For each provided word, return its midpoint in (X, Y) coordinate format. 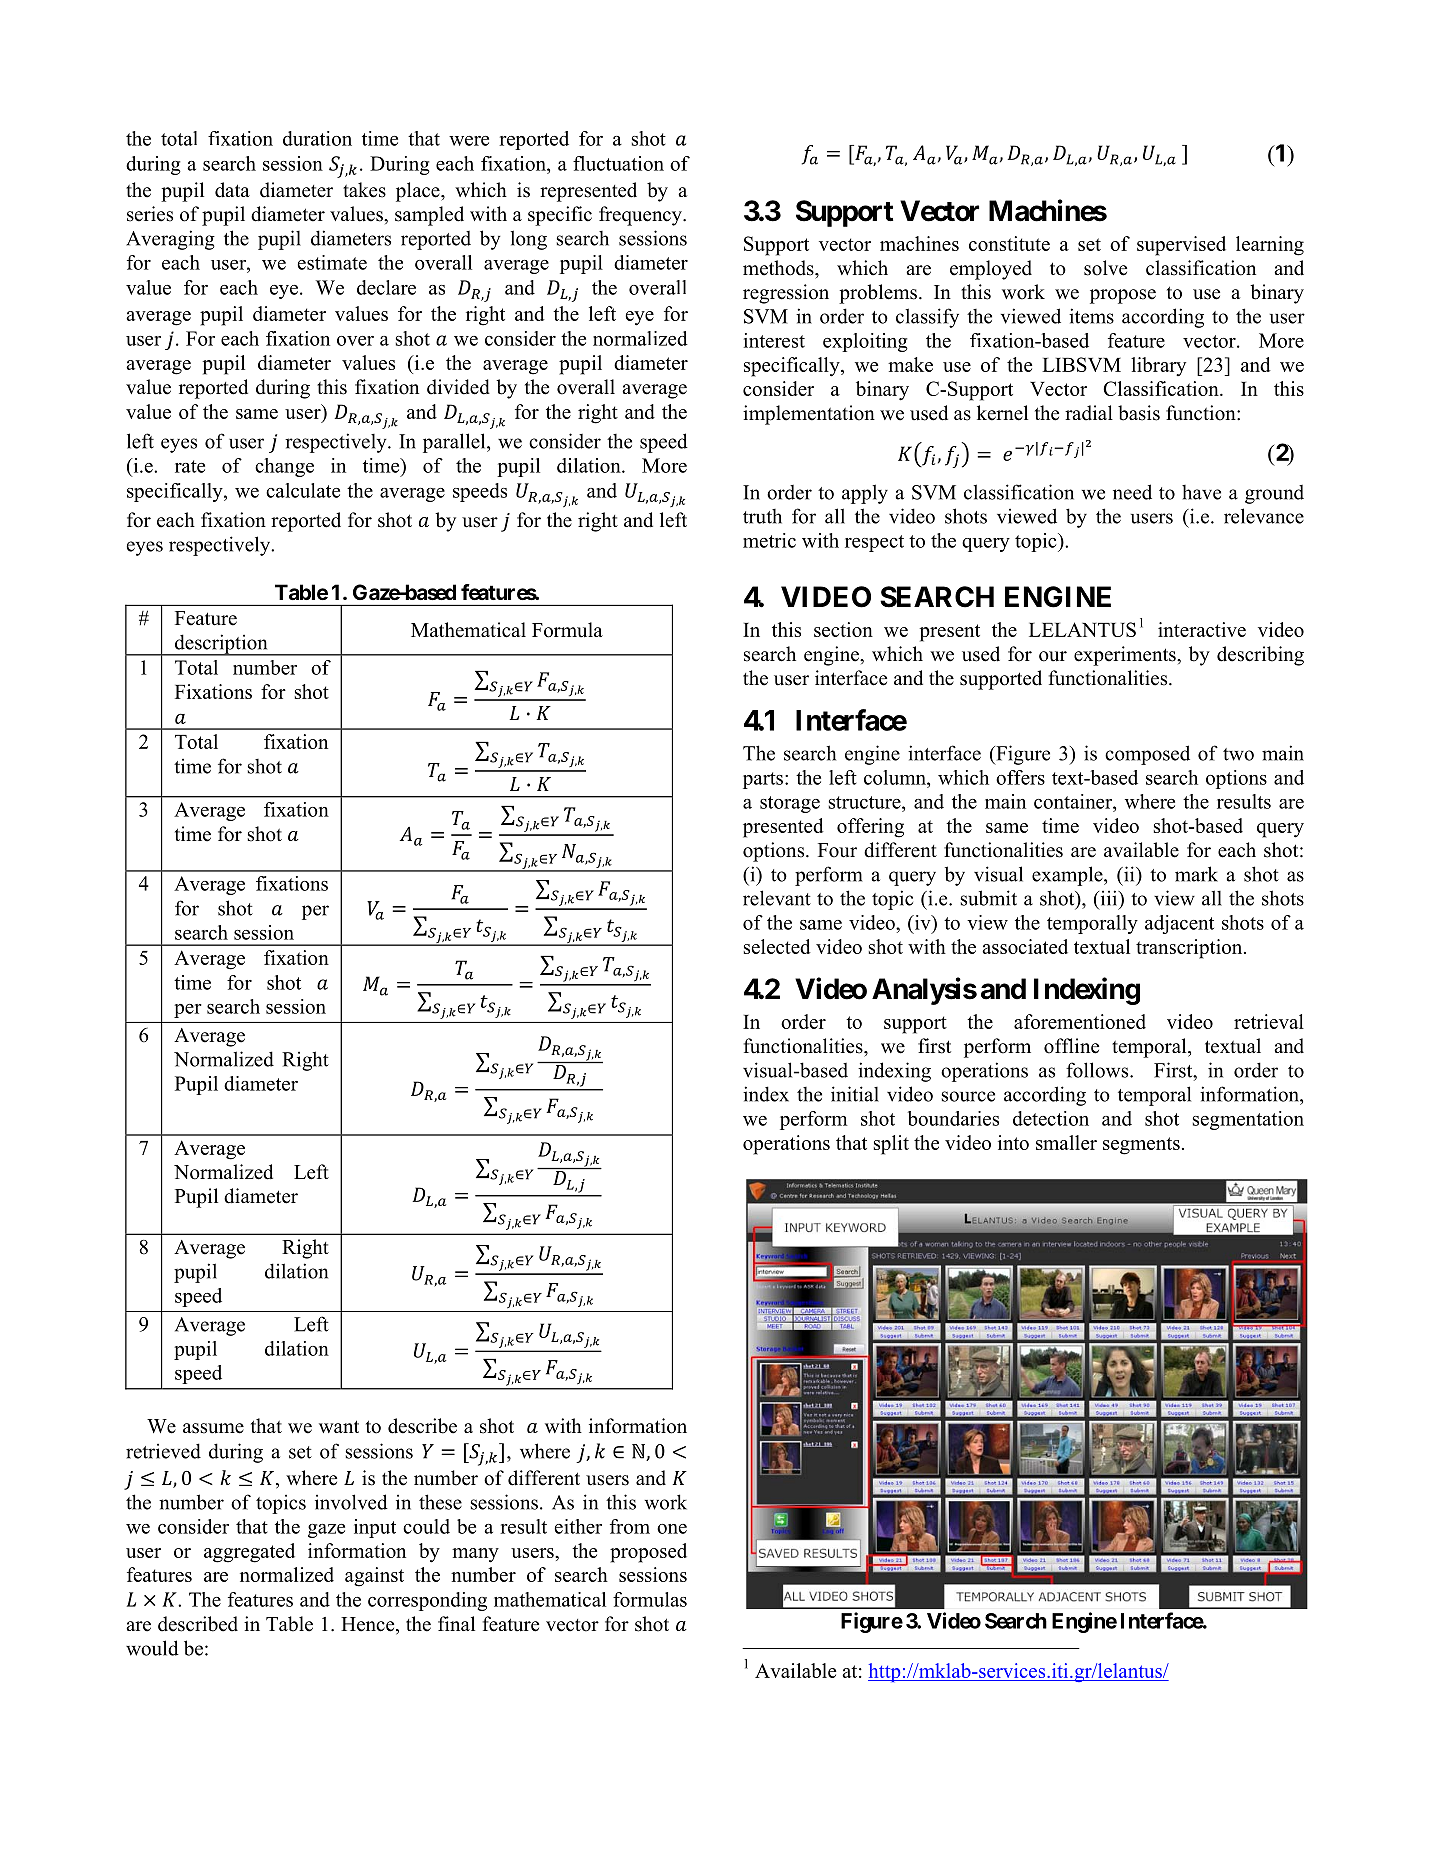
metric (769, 540)
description (221, 645)
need (1132, 492)
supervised (1181, 246)
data (232, 190)
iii (1109, 898)
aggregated (249, 1553)
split (891, 1145)
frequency (641, 216)
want (339, 1426)
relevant (777, 898)
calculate (303, 490)
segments (1141, 1146)
